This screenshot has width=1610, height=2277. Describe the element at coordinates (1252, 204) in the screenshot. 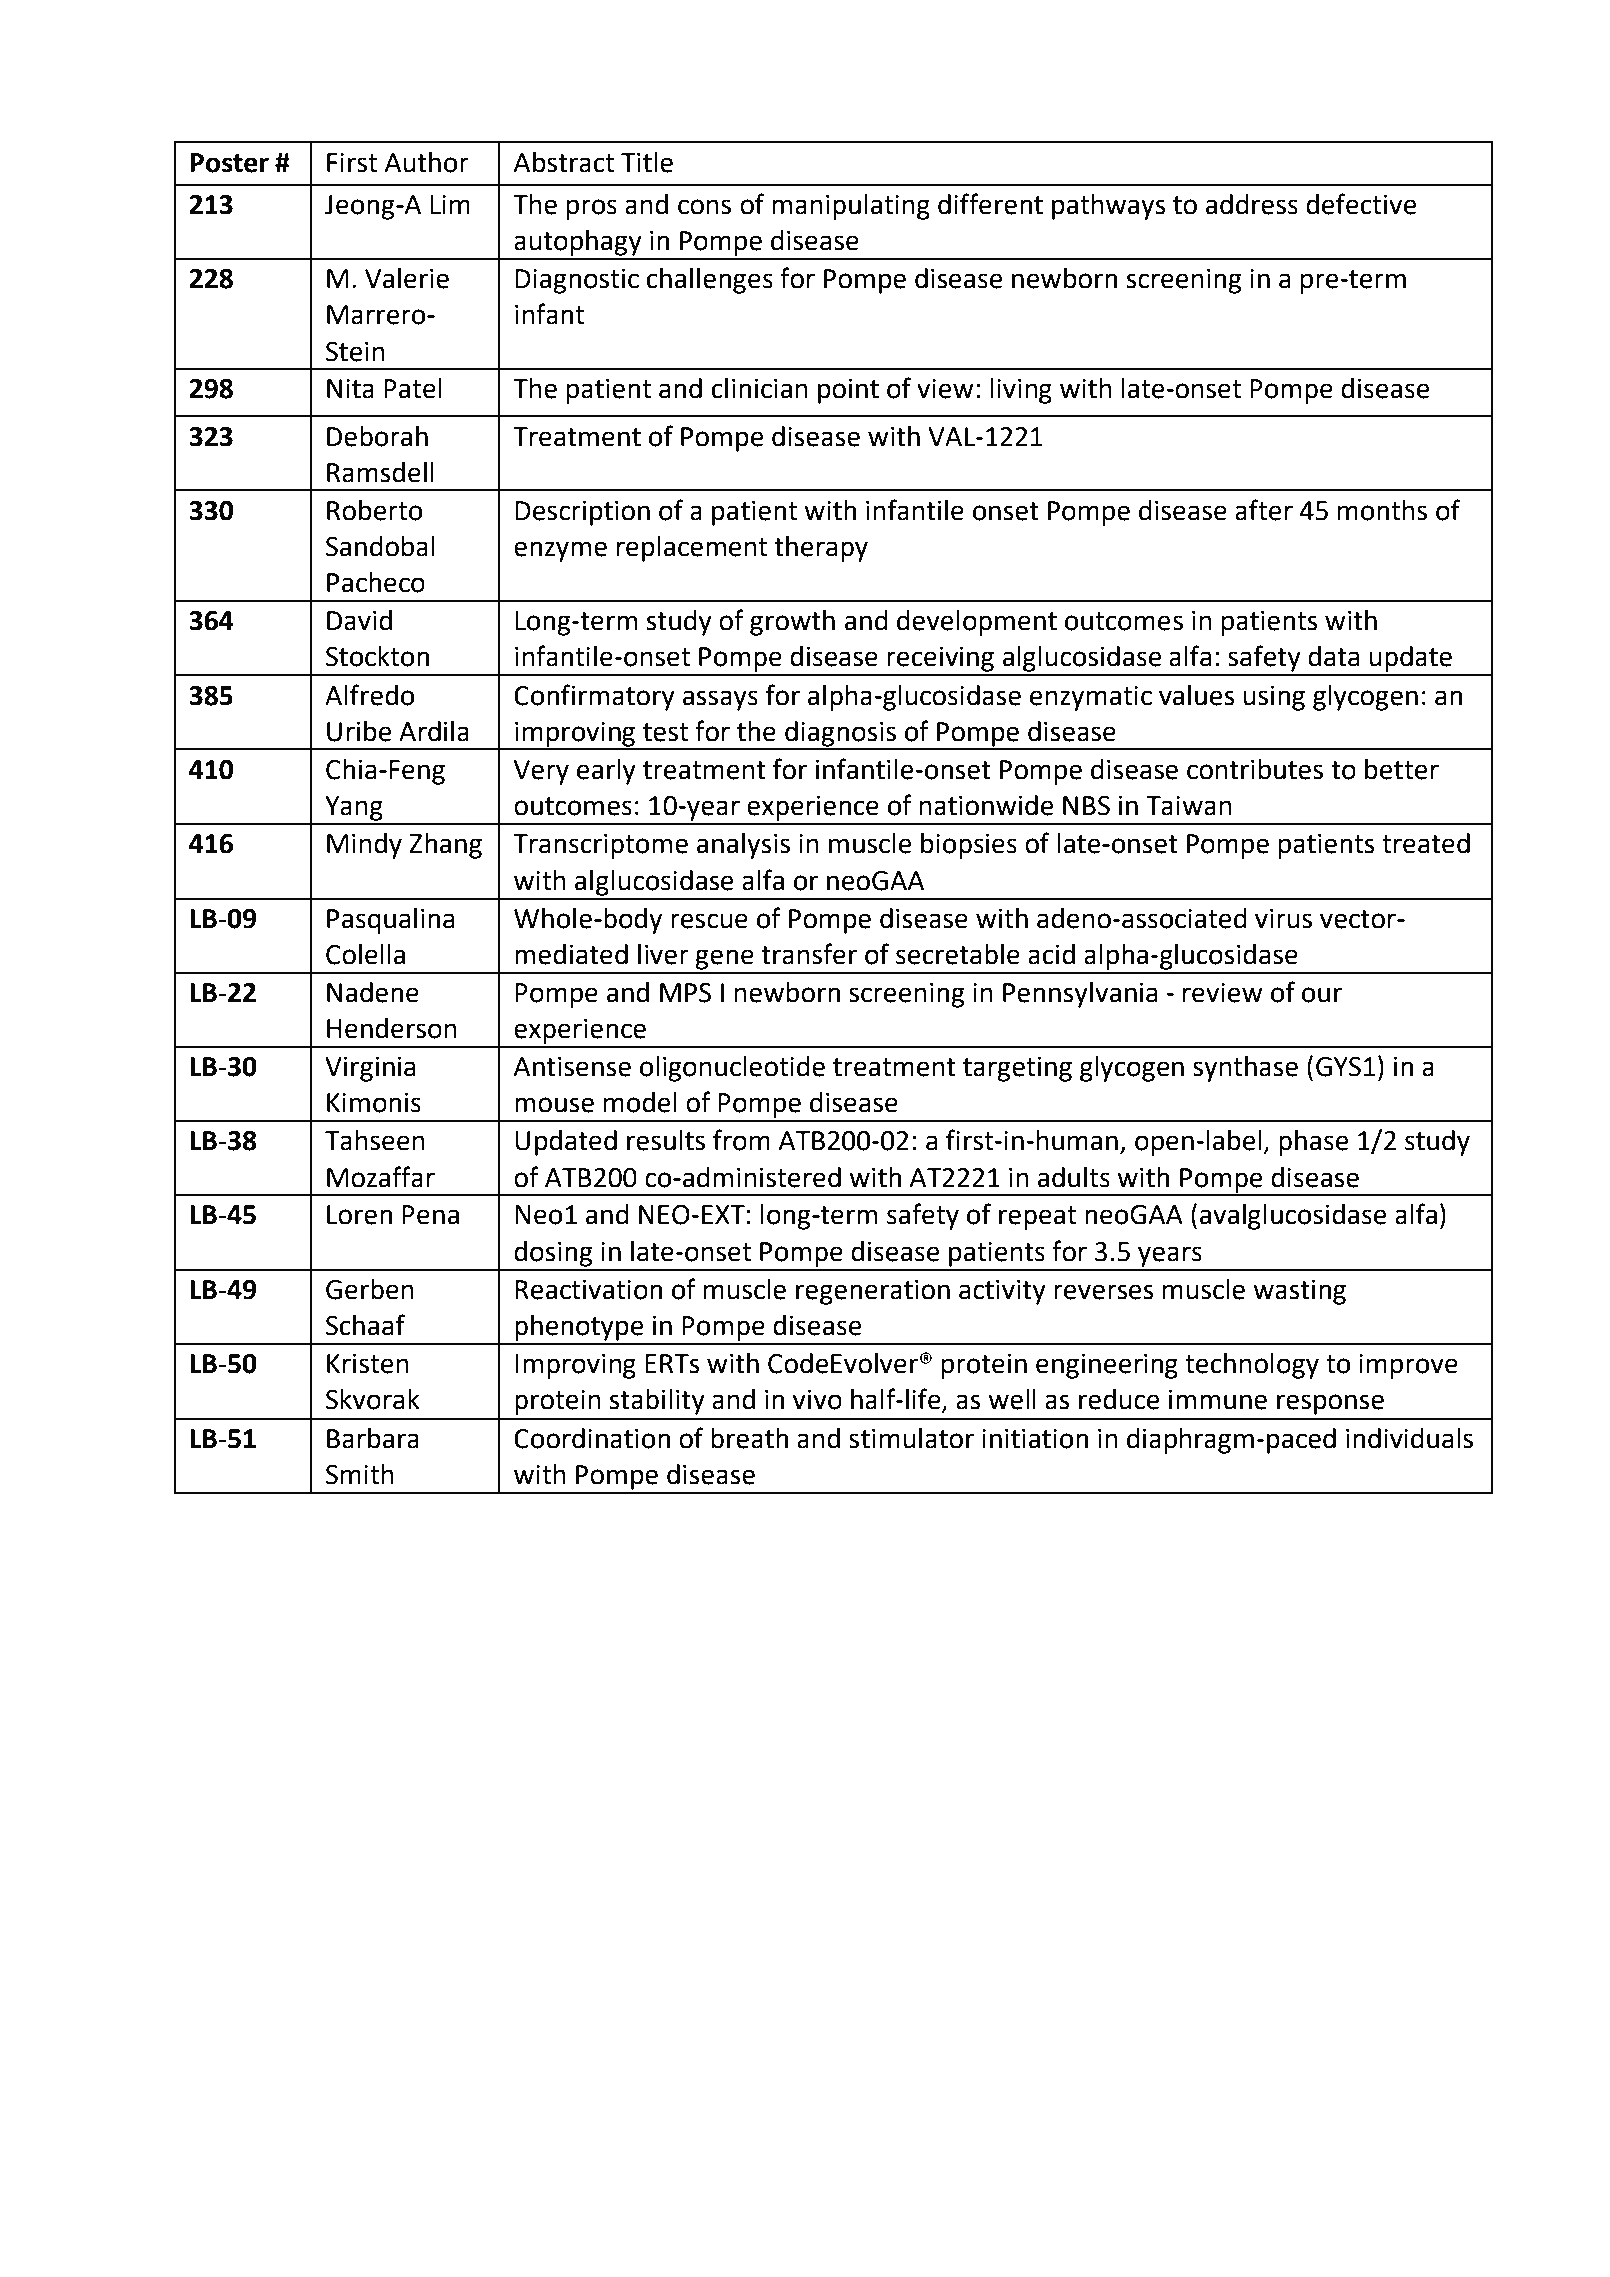

I see `address` at that location.
